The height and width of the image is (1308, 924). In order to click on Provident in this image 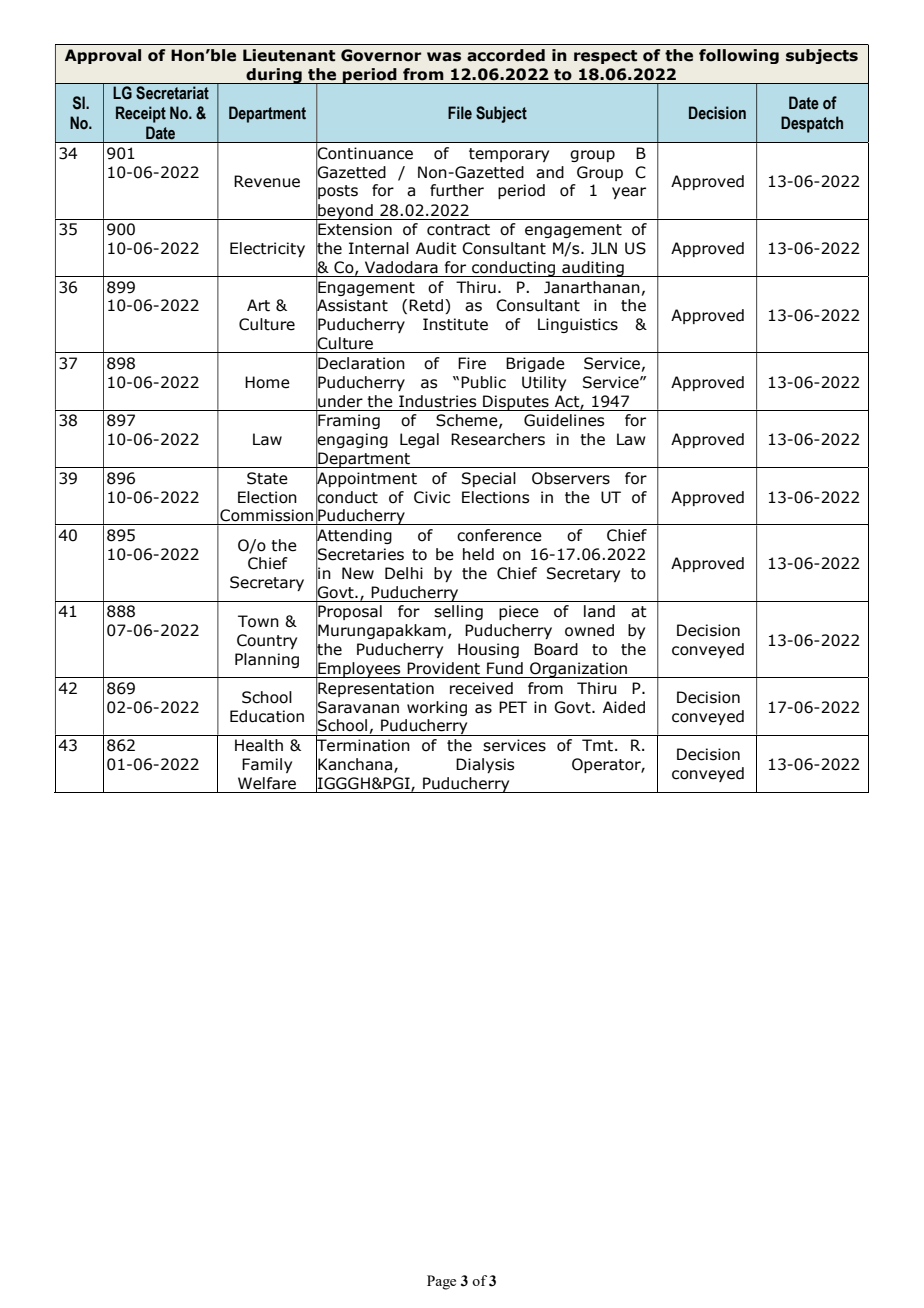, I will do `click(443, 668)`.
